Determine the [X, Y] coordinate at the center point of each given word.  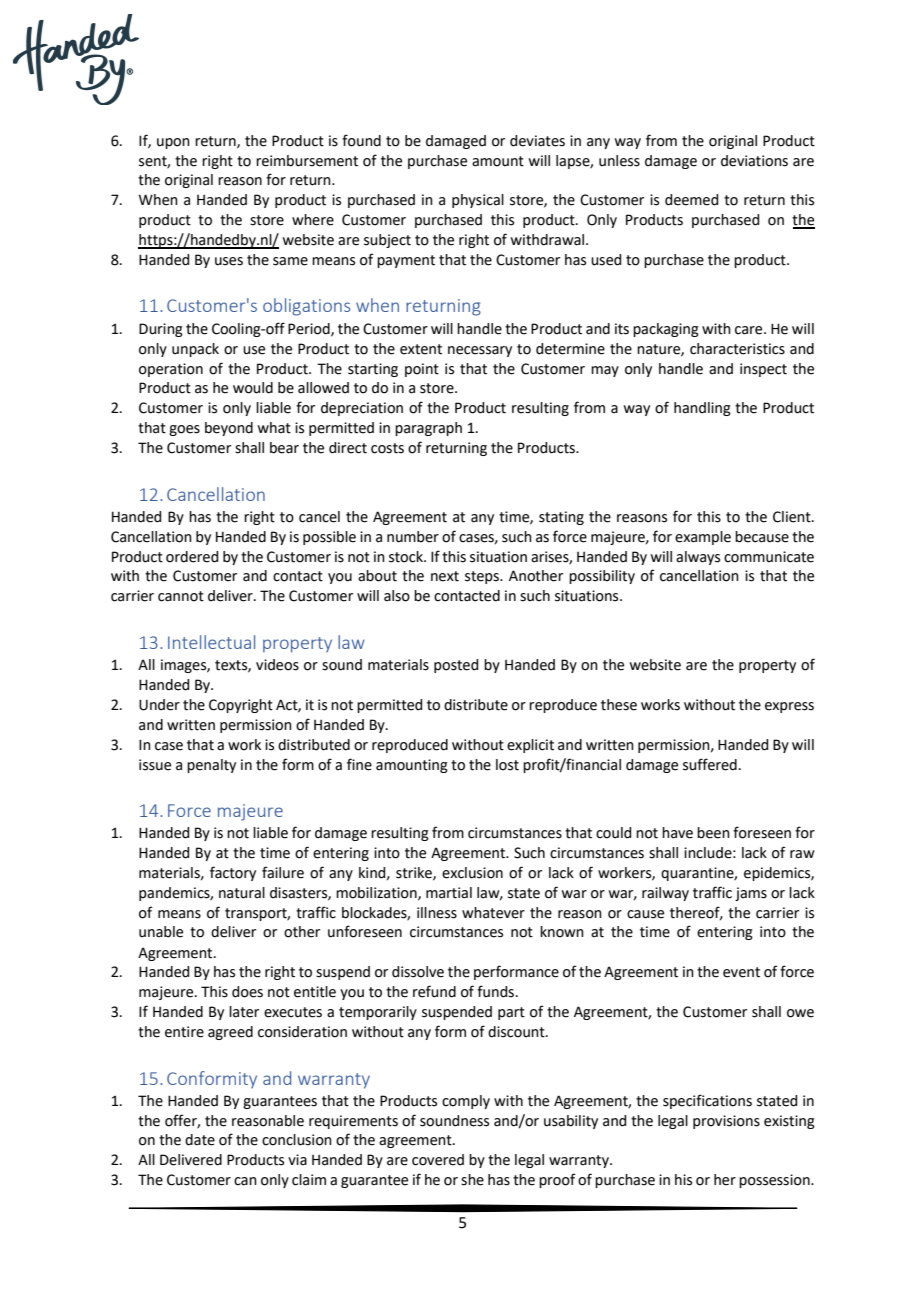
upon [173, 143]
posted [456, 666]
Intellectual [211, 642]
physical [478, 201]
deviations [754, 161]
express [789, 707]
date [200, 1140]
